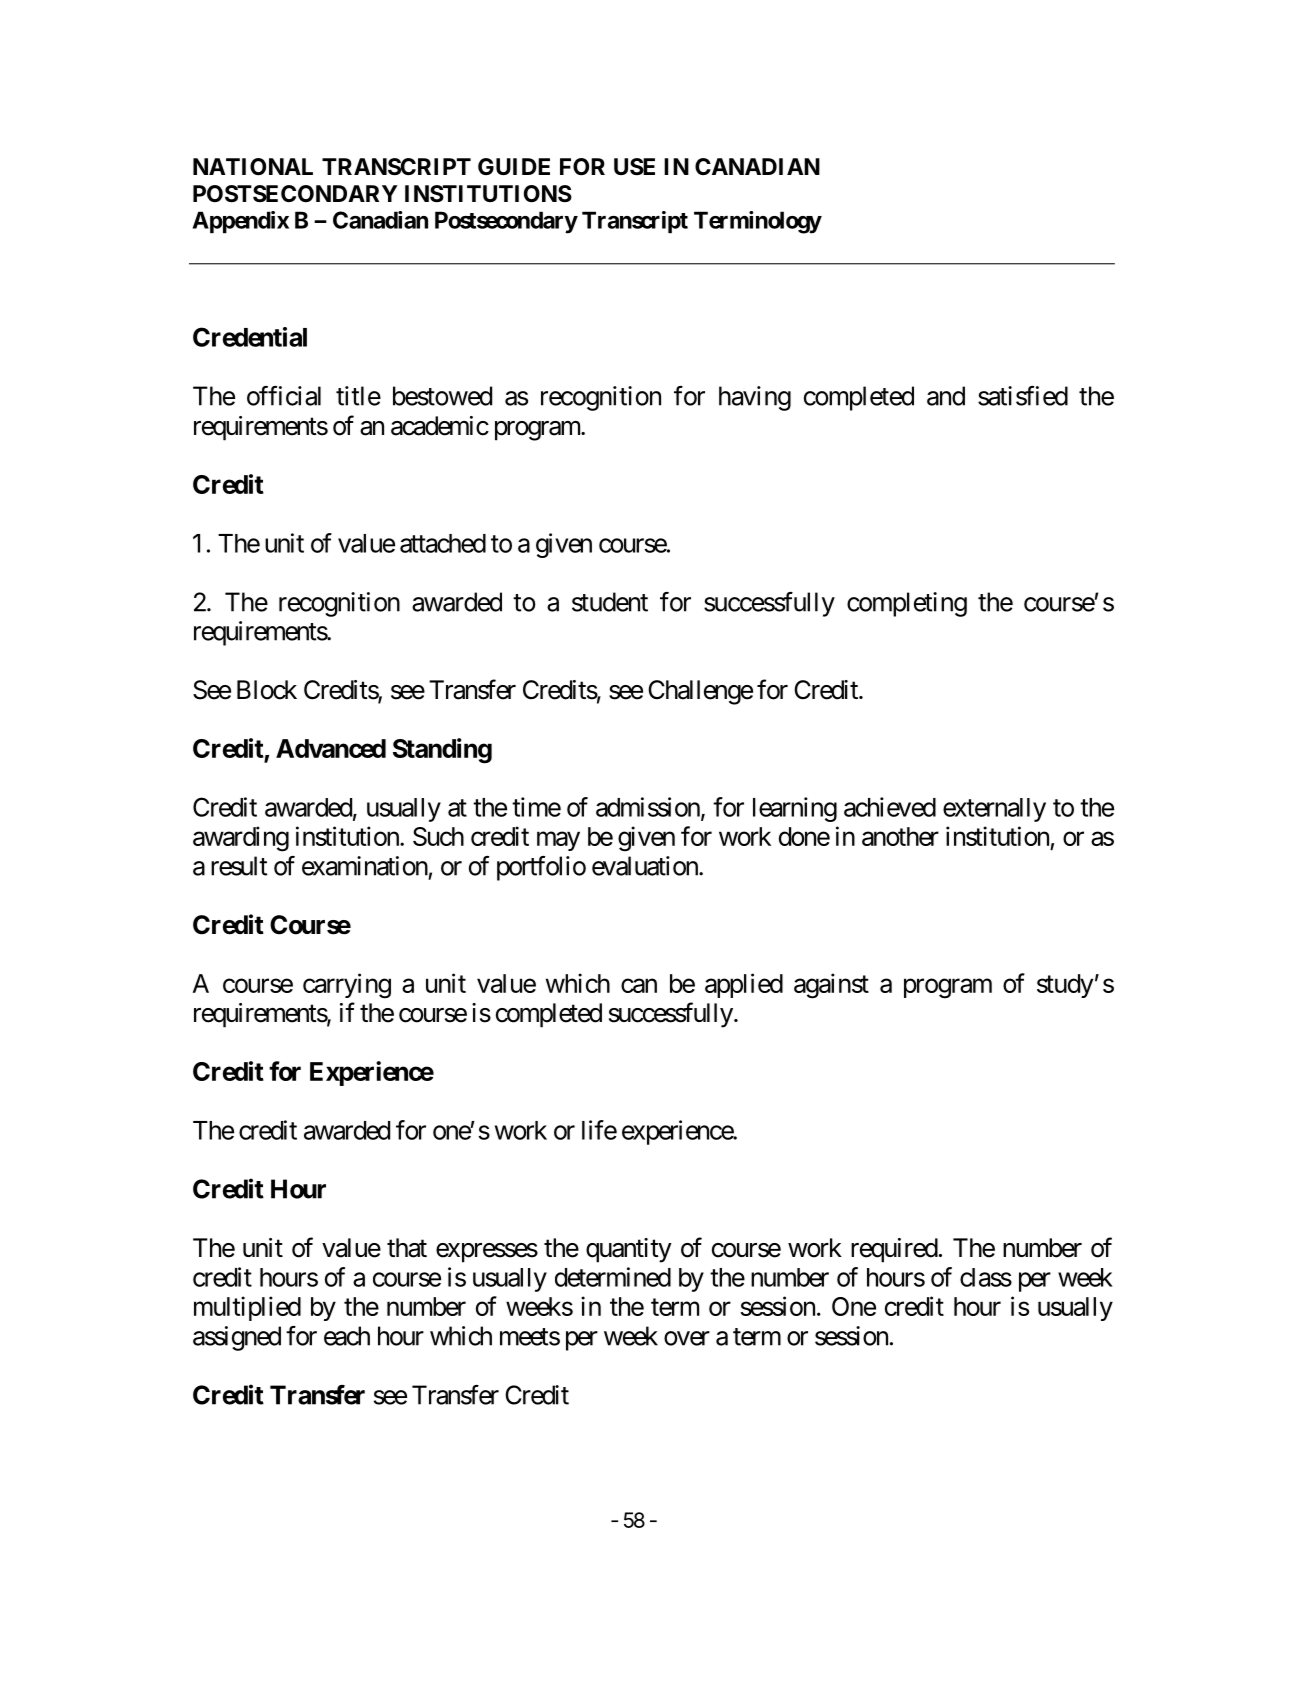 Image resolution: width=1303 pixels, height=1686 pixels. Describe the element at coordinates (253, 167) in the screenshot. I see `NATIONAL` at that location.
